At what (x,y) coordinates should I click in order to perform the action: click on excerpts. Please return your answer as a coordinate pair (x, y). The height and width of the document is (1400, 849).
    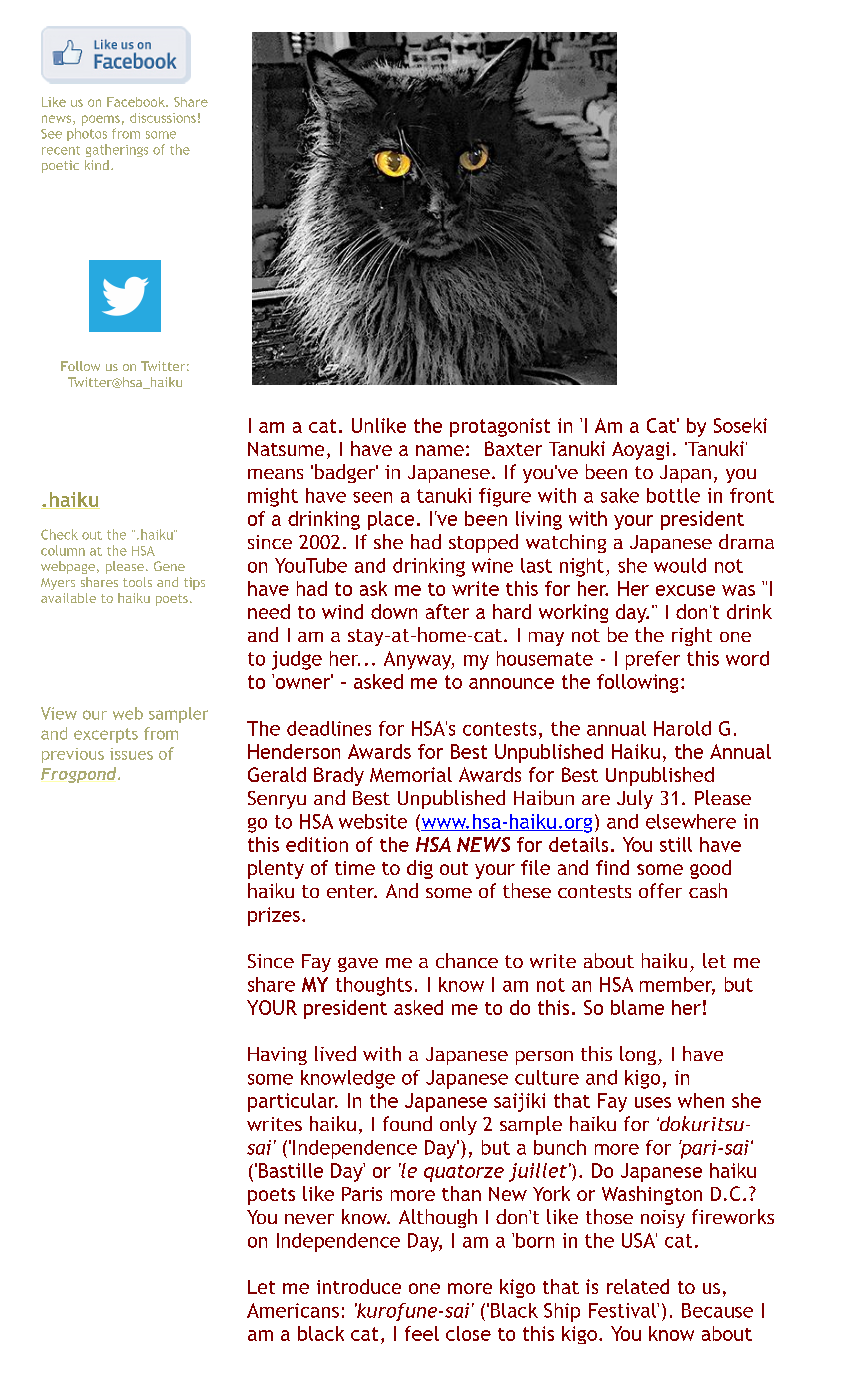
    Looking at the image, I should click on (106, 735).
